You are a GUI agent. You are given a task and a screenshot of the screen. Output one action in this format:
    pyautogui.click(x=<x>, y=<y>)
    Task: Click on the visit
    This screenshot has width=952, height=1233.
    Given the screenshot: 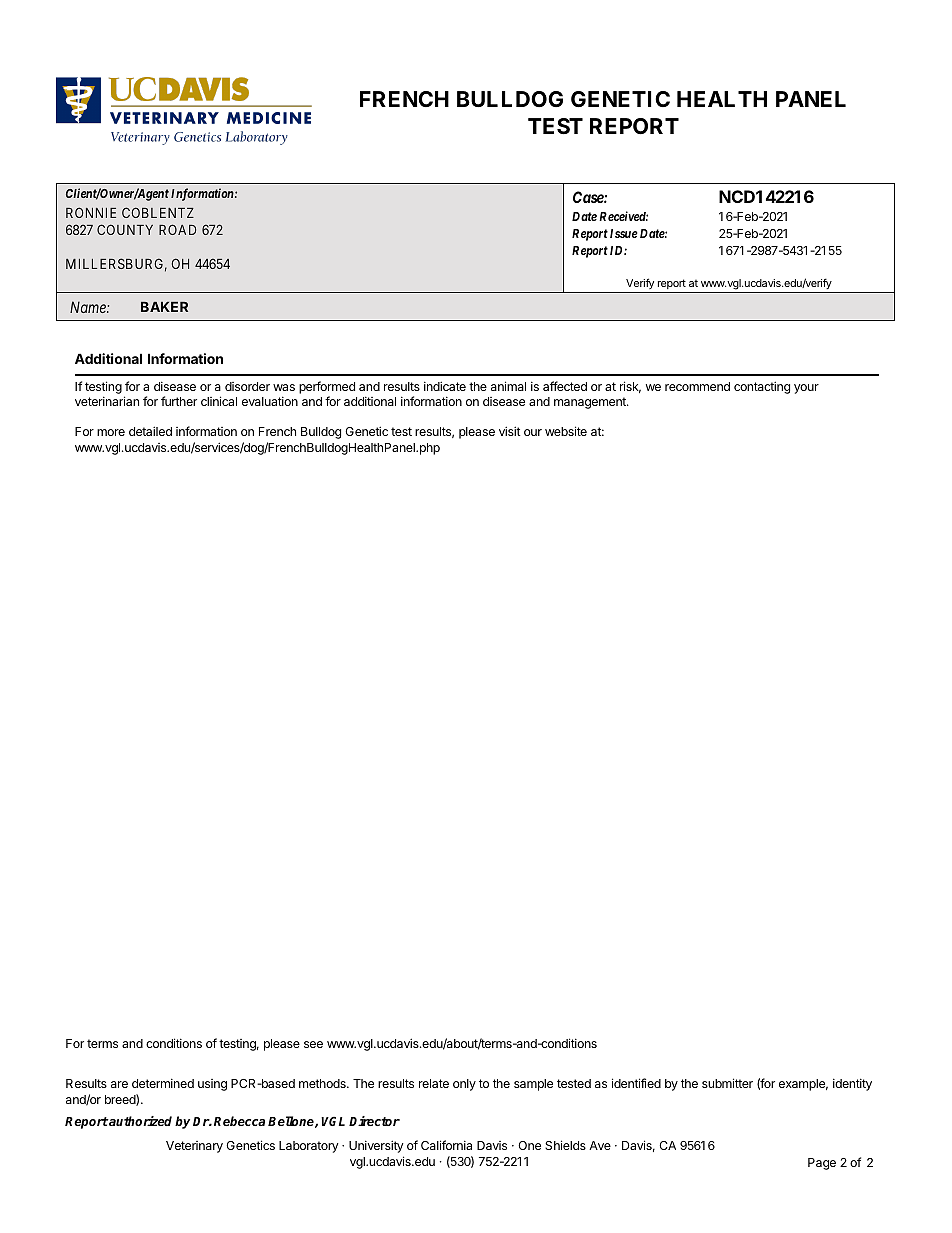 What is the action you would take?
    pyautogui.click(x=510, y=431)
